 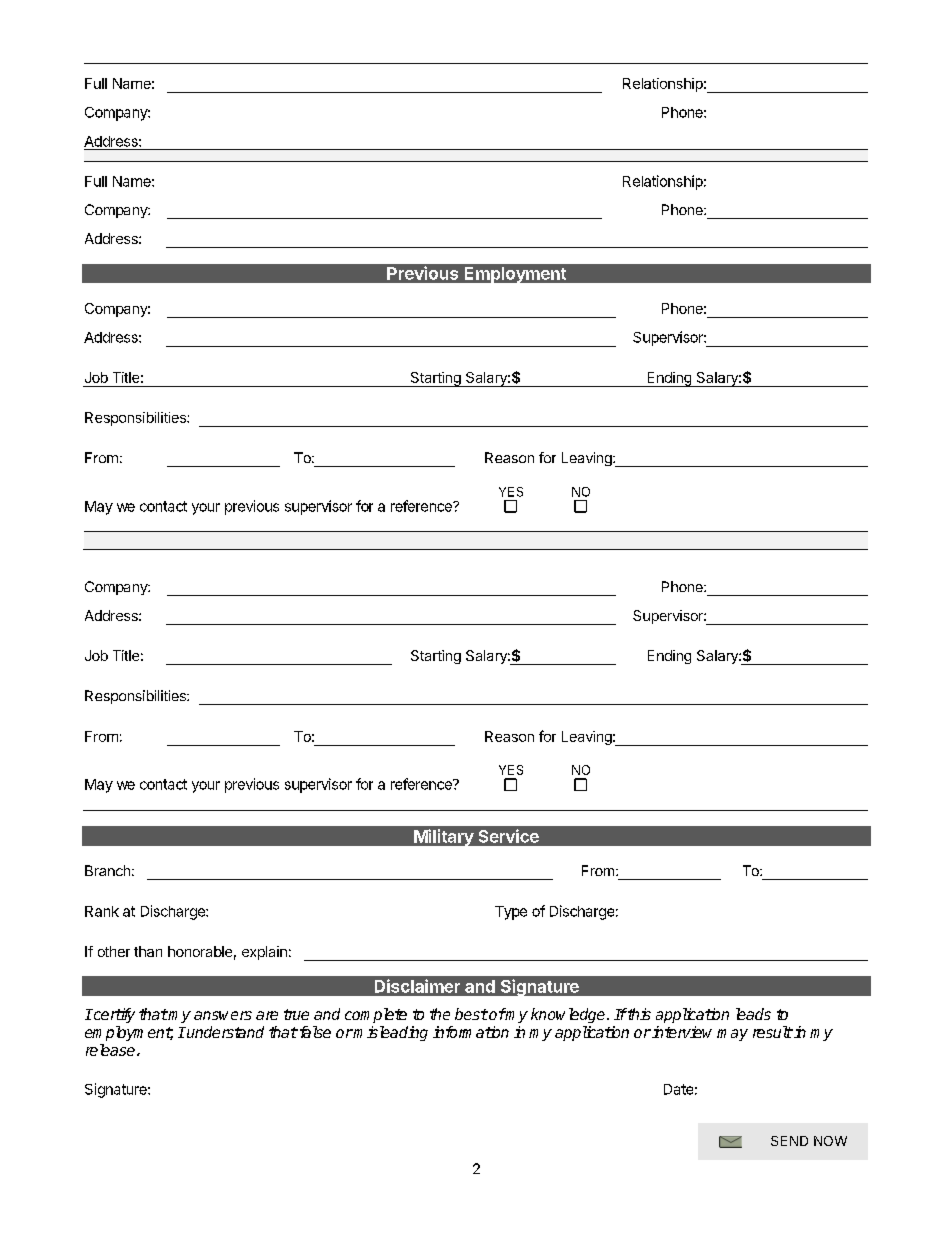 I want to click on best, so click(x=471, y=1014).
